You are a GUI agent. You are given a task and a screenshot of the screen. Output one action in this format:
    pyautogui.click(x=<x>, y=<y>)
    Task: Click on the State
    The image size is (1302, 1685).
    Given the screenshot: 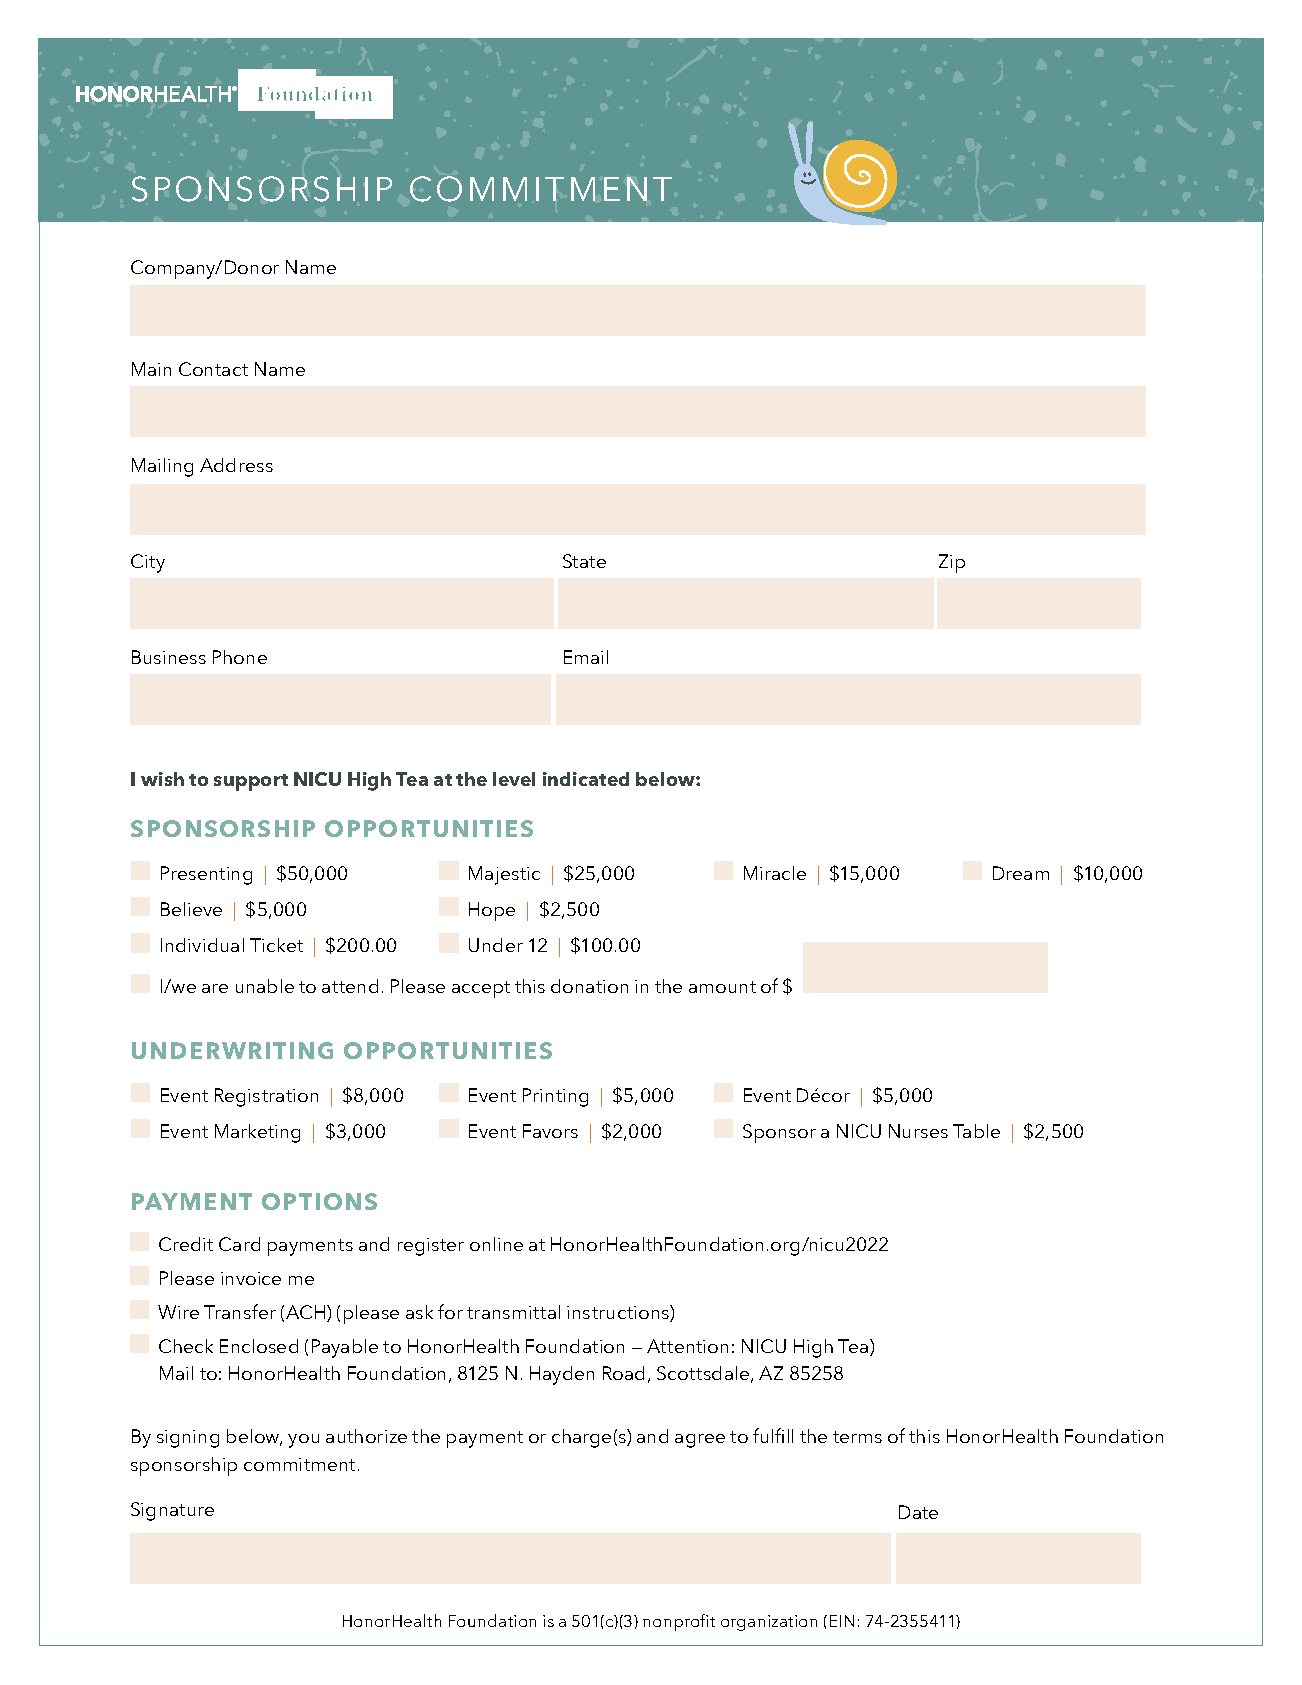 What is the action you would take?
    pyautogui.click(x=584, y=561)
